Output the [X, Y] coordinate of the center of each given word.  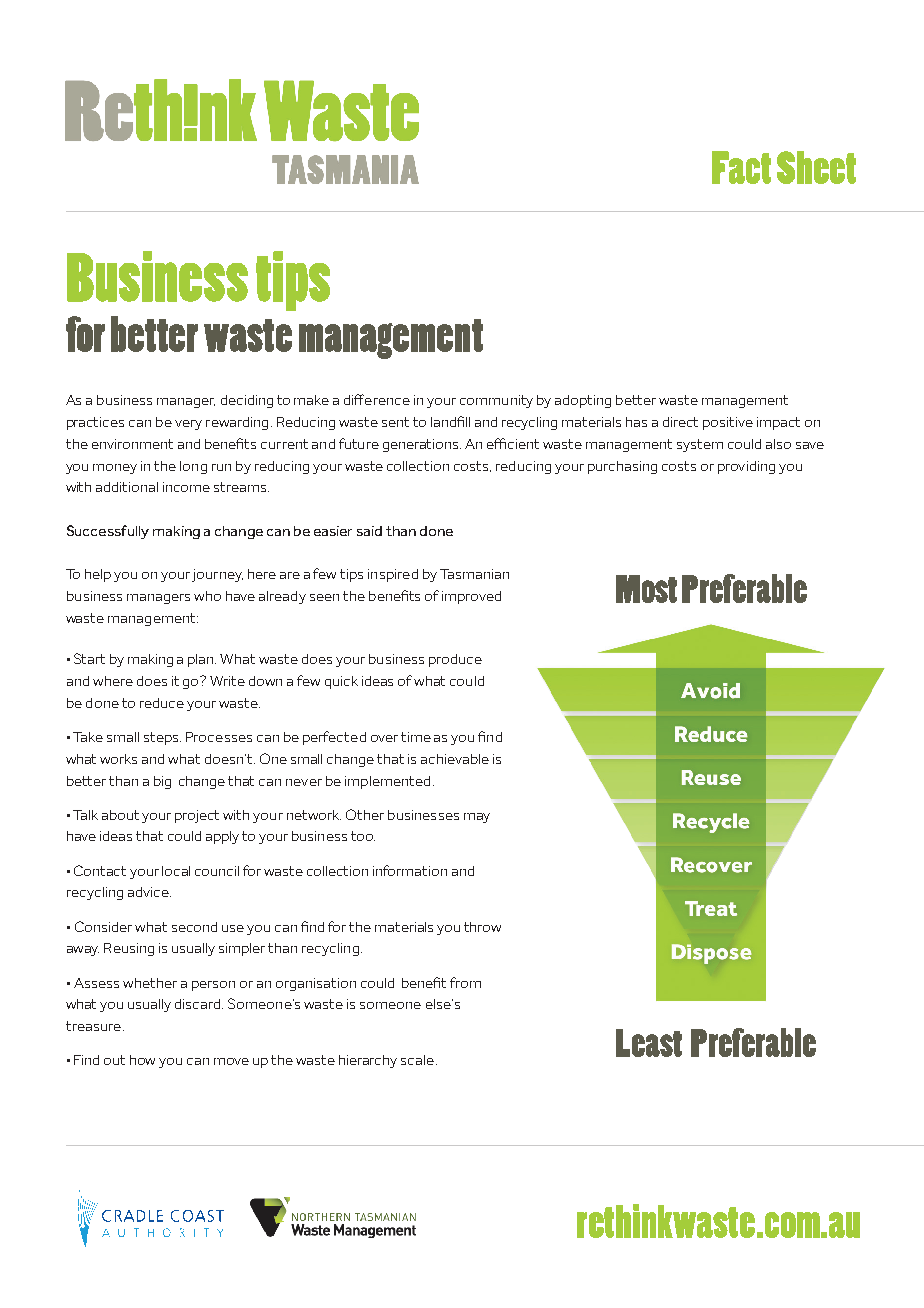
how [142, 1060]
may [477, 818]
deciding [247, 401]
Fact [741, 167]
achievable [455, 759]
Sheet [816, 167]
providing [746, 467]
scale [417, 1060]
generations [422, 445]
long [193, 467]
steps [162, 738]
